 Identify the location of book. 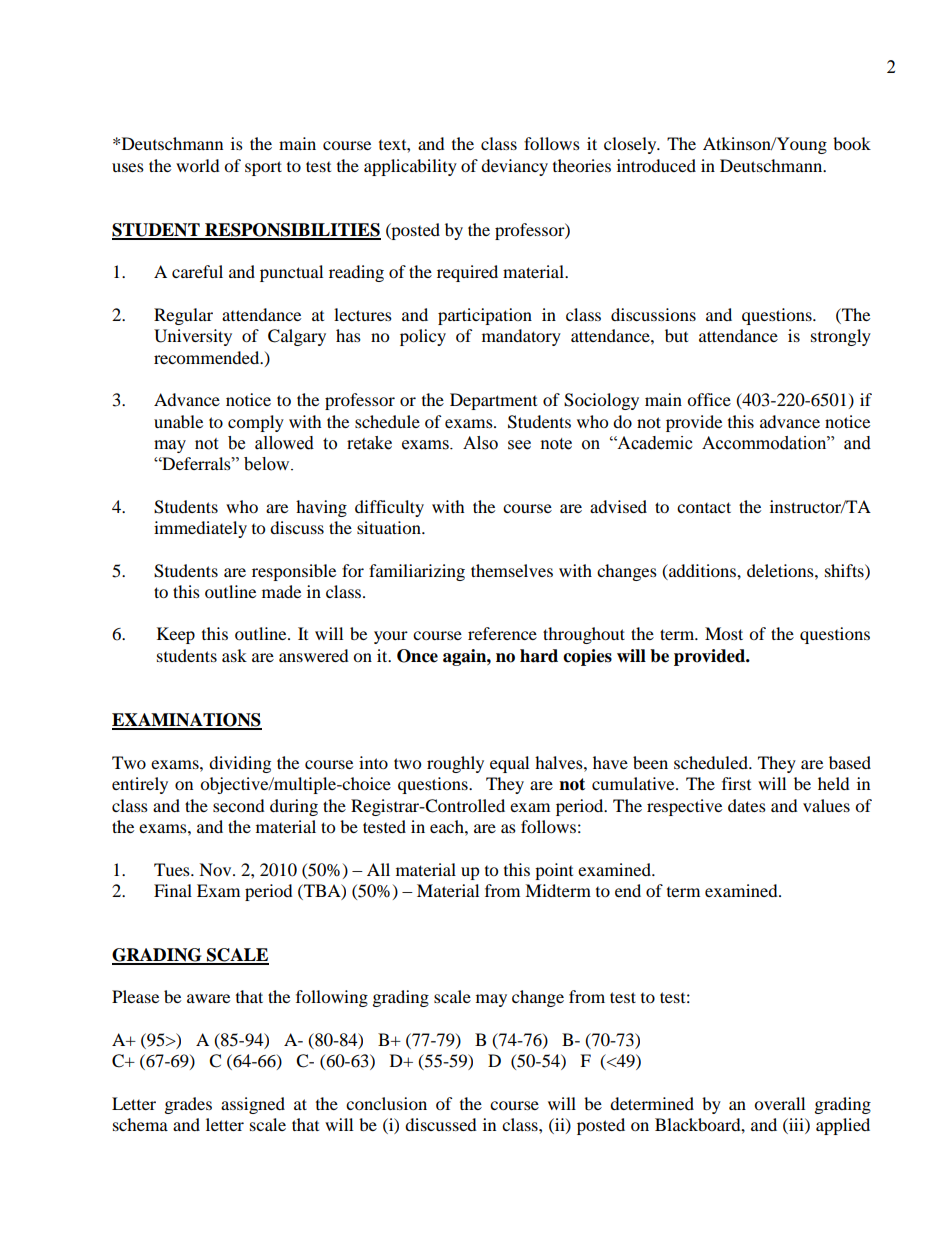
(852, 143).
